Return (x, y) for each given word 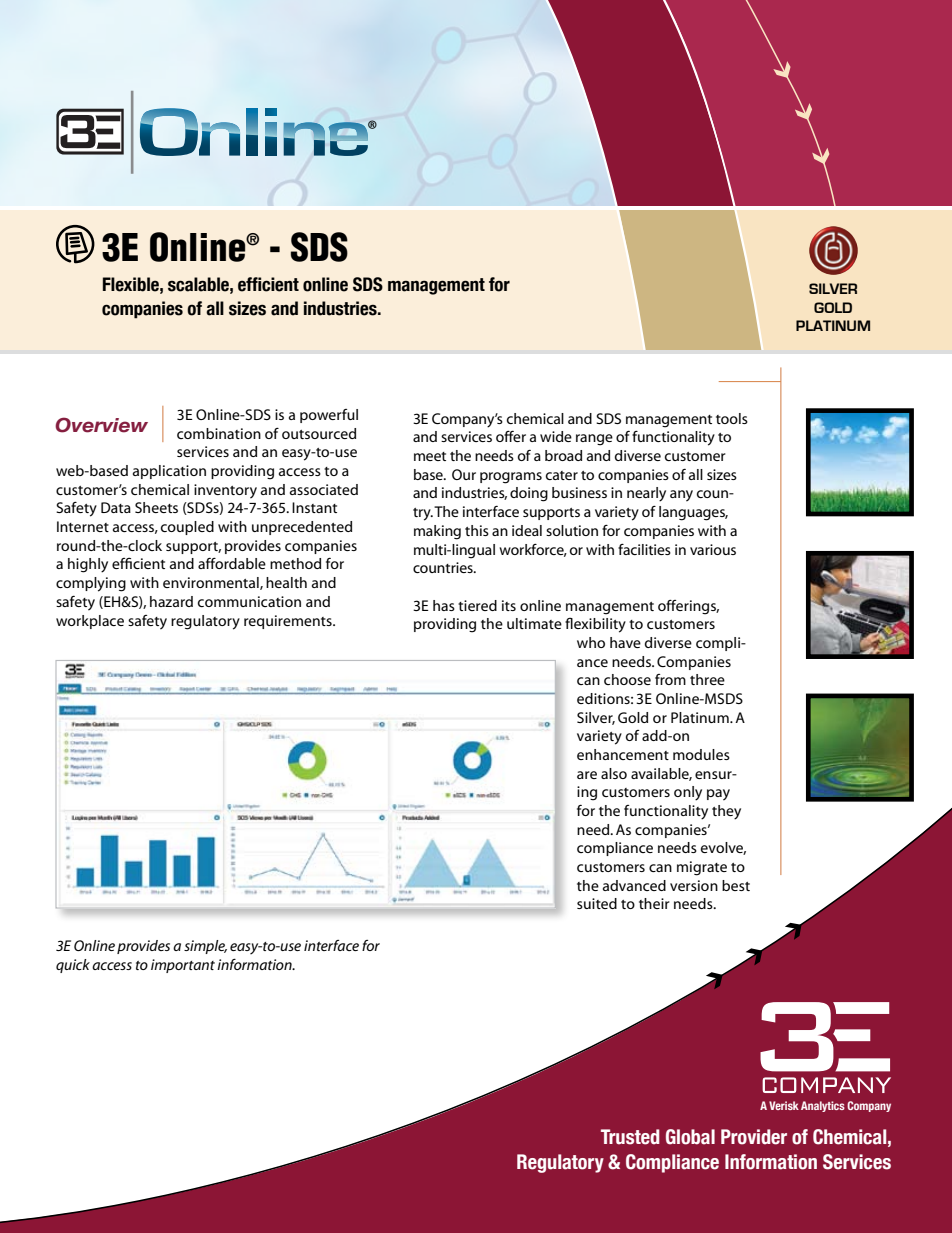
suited (597, 903)
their (654, 903)
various (713, 549)
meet (430, 456)
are (587, 775)
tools (732, 418)
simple (205, 947)
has (444, 605)
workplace (90, 622)
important (183, 966)
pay (718, 795)
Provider (754, 1137)
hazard (171, 601)
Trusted (630, 1137)
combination (219, 433)
